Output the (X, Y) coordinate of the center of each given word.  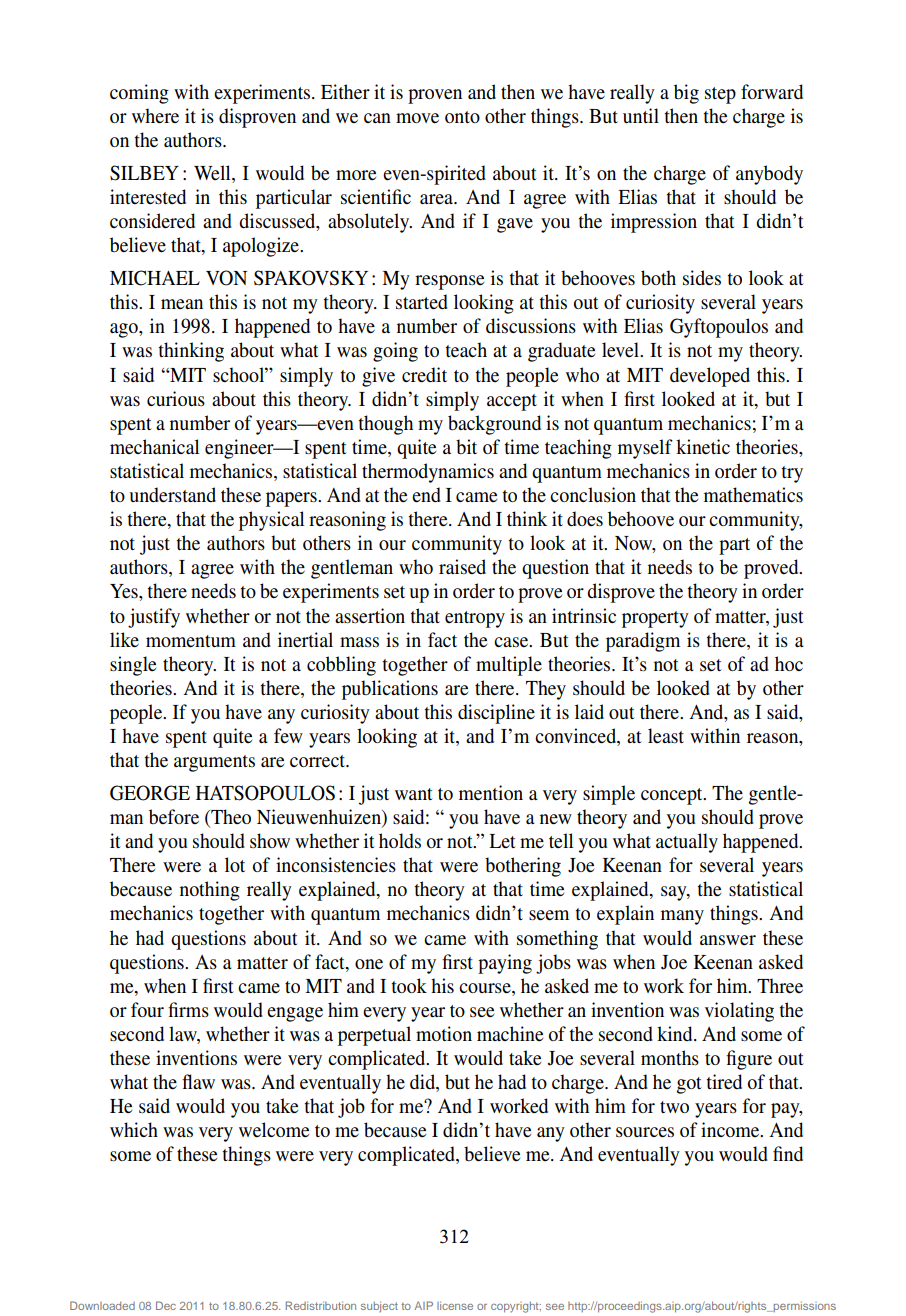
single (133, 666)
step (720, 95)
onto (462, 117)
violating (739, 1012)
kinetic (703, 447)
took (409, 985)
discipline (496, 714)
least (666, 736)
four (147, 1009)
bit (466, 447)
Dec (166, 1305)
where (155, 116)
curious (176, 399)
